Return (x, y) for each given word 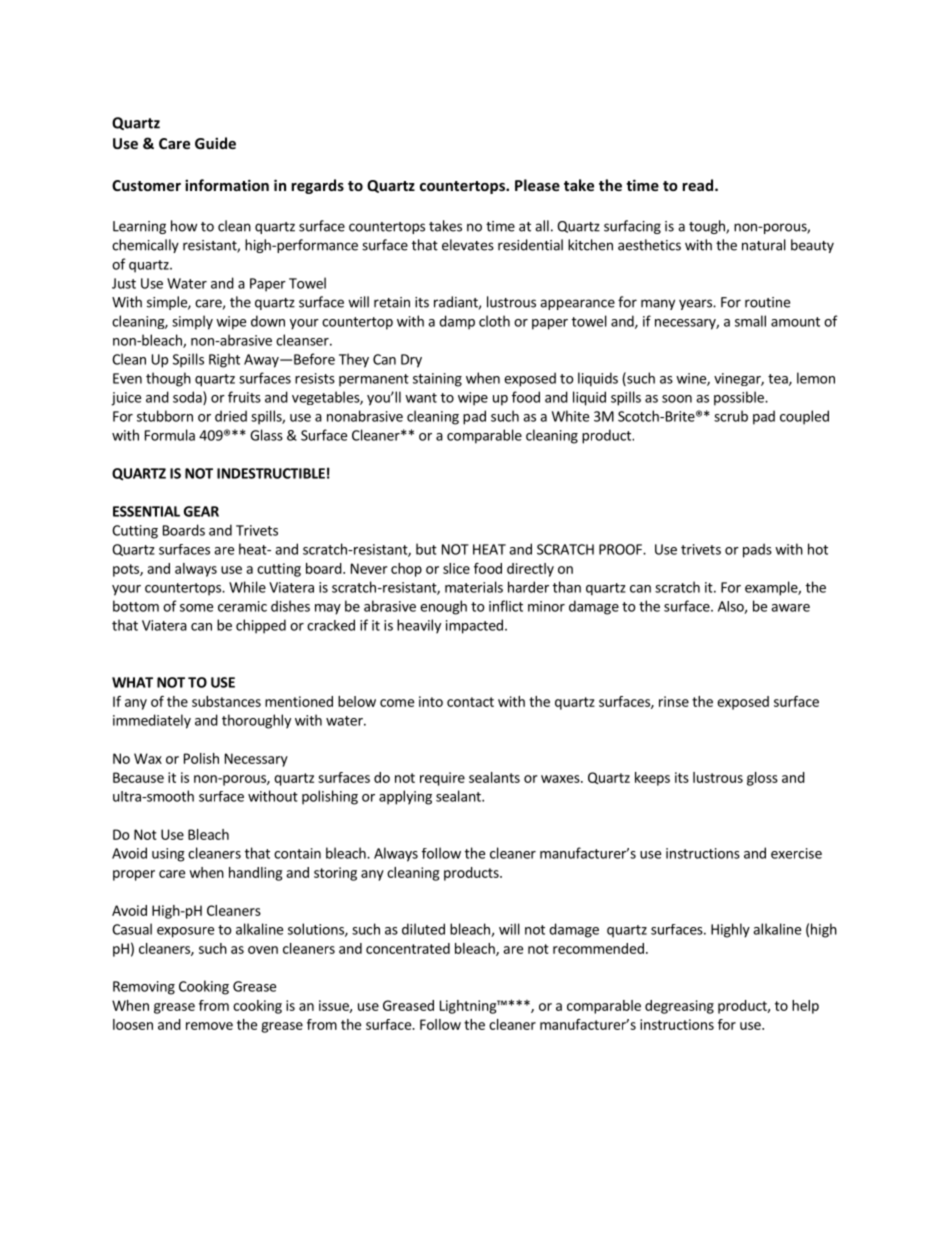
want (421, 398)
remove (209, 1026)
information (227, 185)
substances (226, 701)
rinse (674, 701)
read (699, 185)
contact (470, 702)
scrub (731, 416)
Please (537, 185)
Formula (170, 435)
